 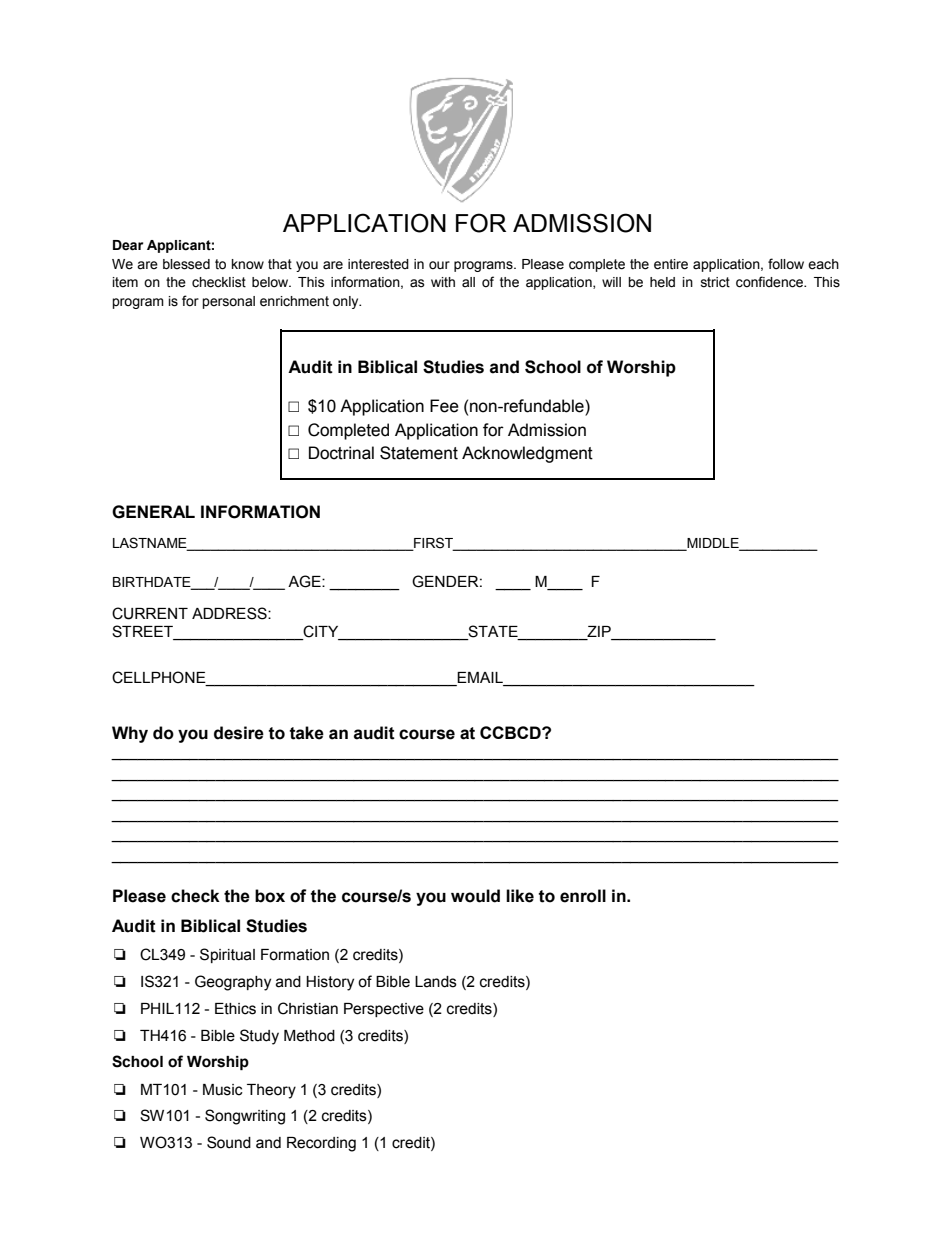 I want to click on AGE, so click(x=305, y=581).
